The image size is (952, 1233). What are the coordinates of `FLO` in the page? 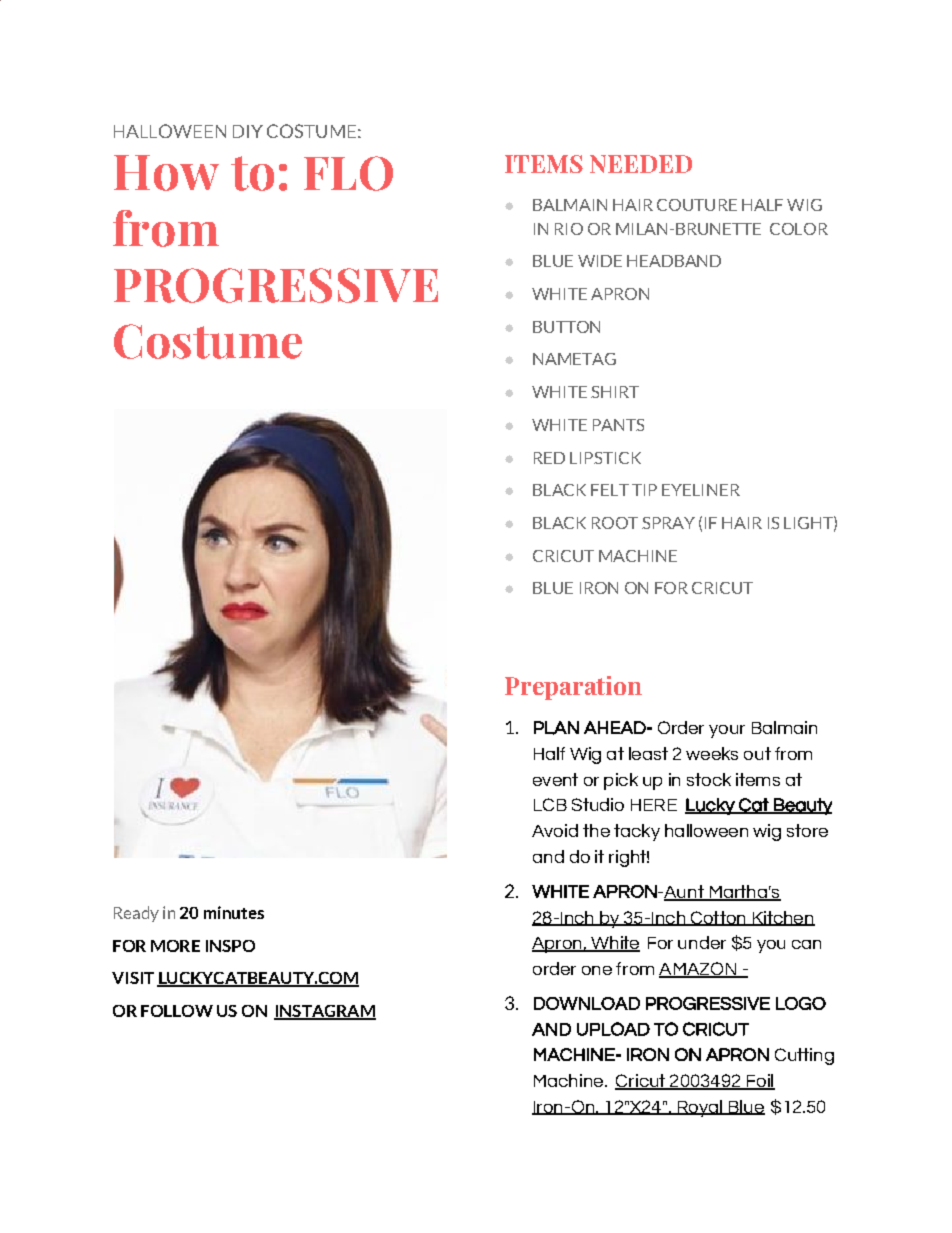 It's located at (348, 173).
